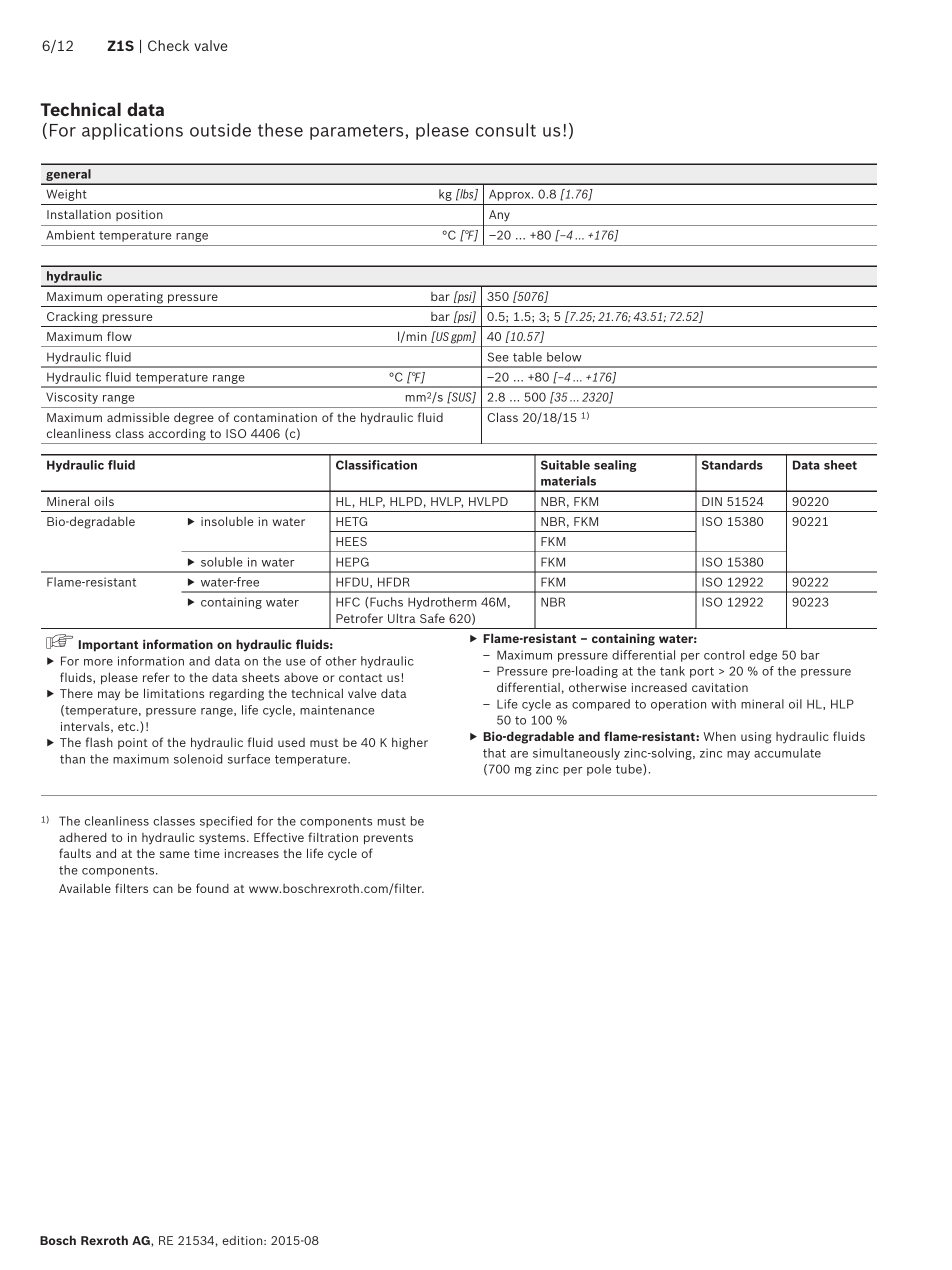 The width and height of the document is (952, 1270). Describe the element at coordinates (630, 769) in the document. I see `tube` at that location.
